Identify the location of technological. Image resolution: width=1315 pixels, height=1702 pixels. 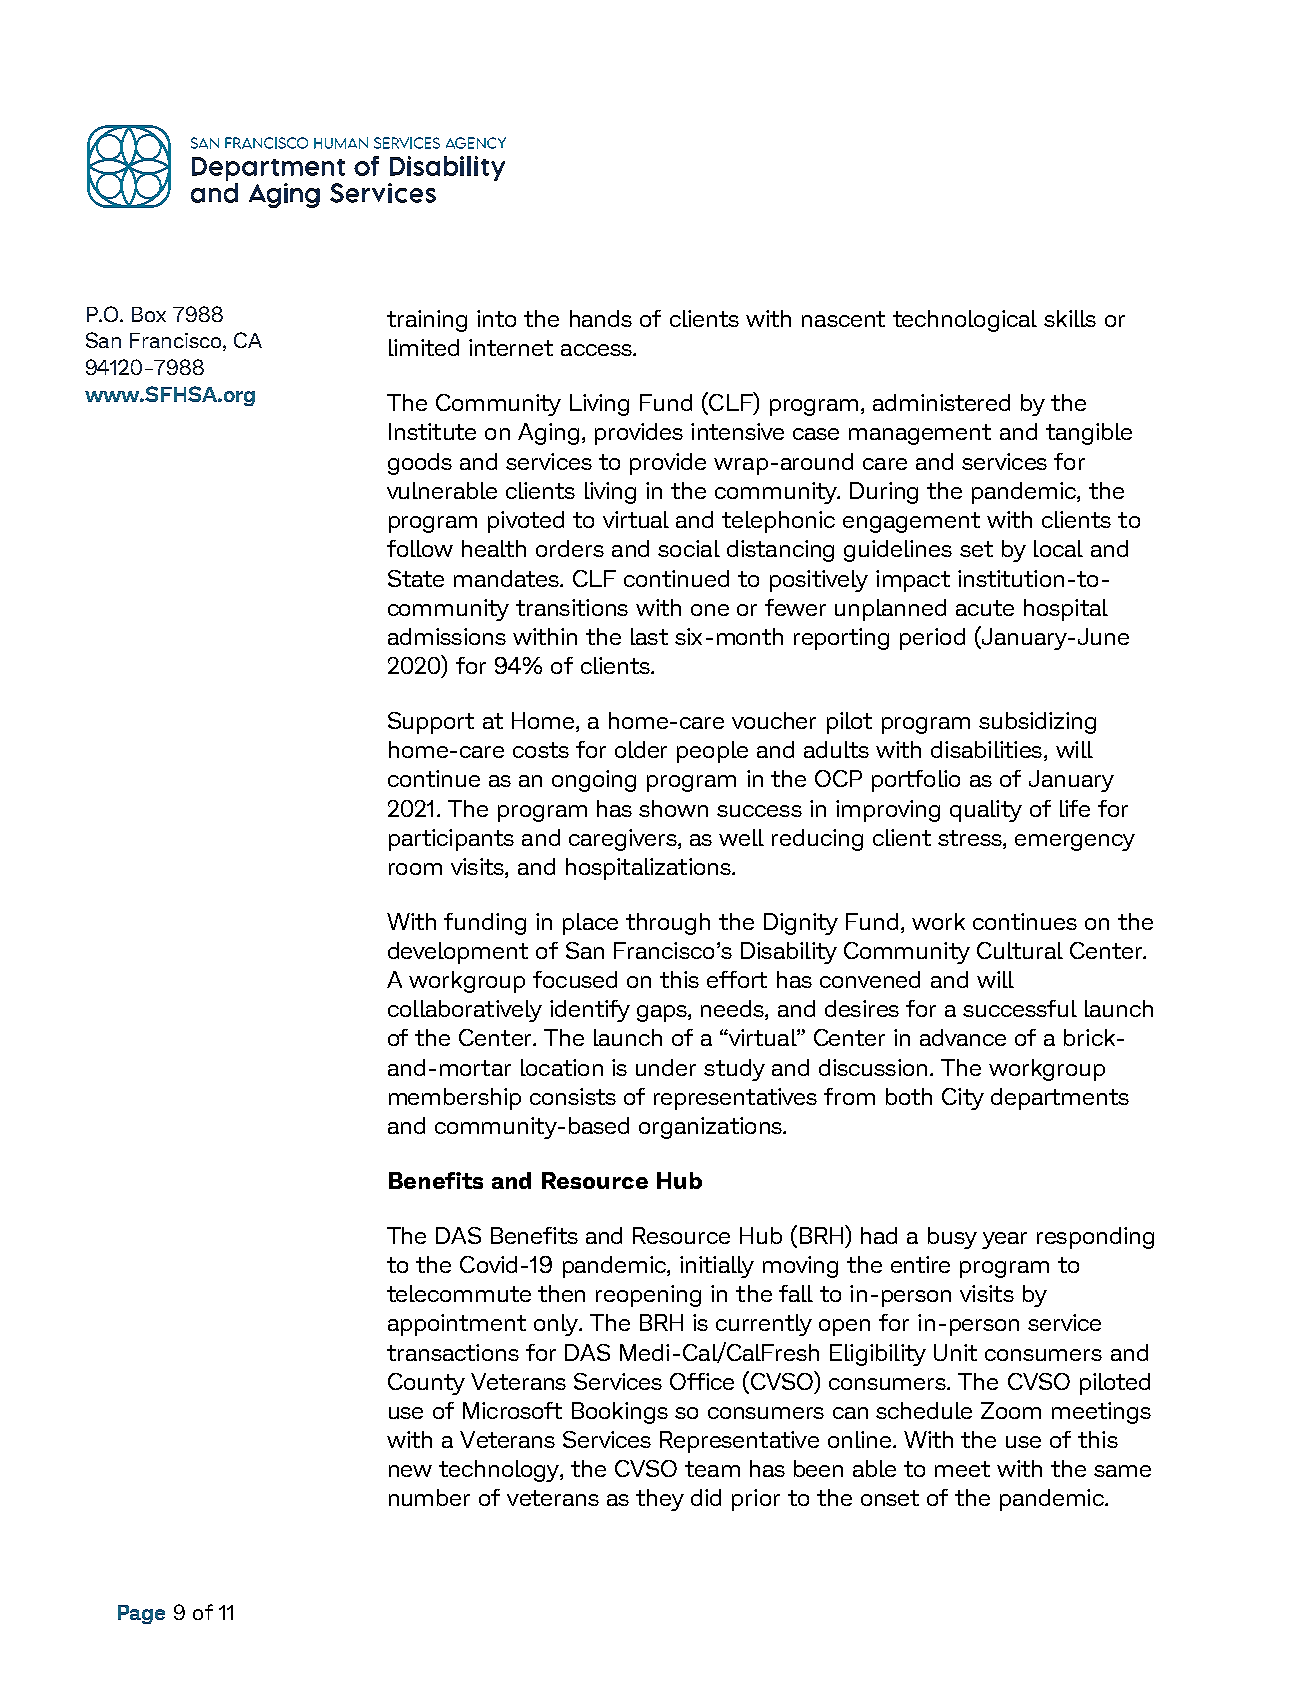
(965, 321).
